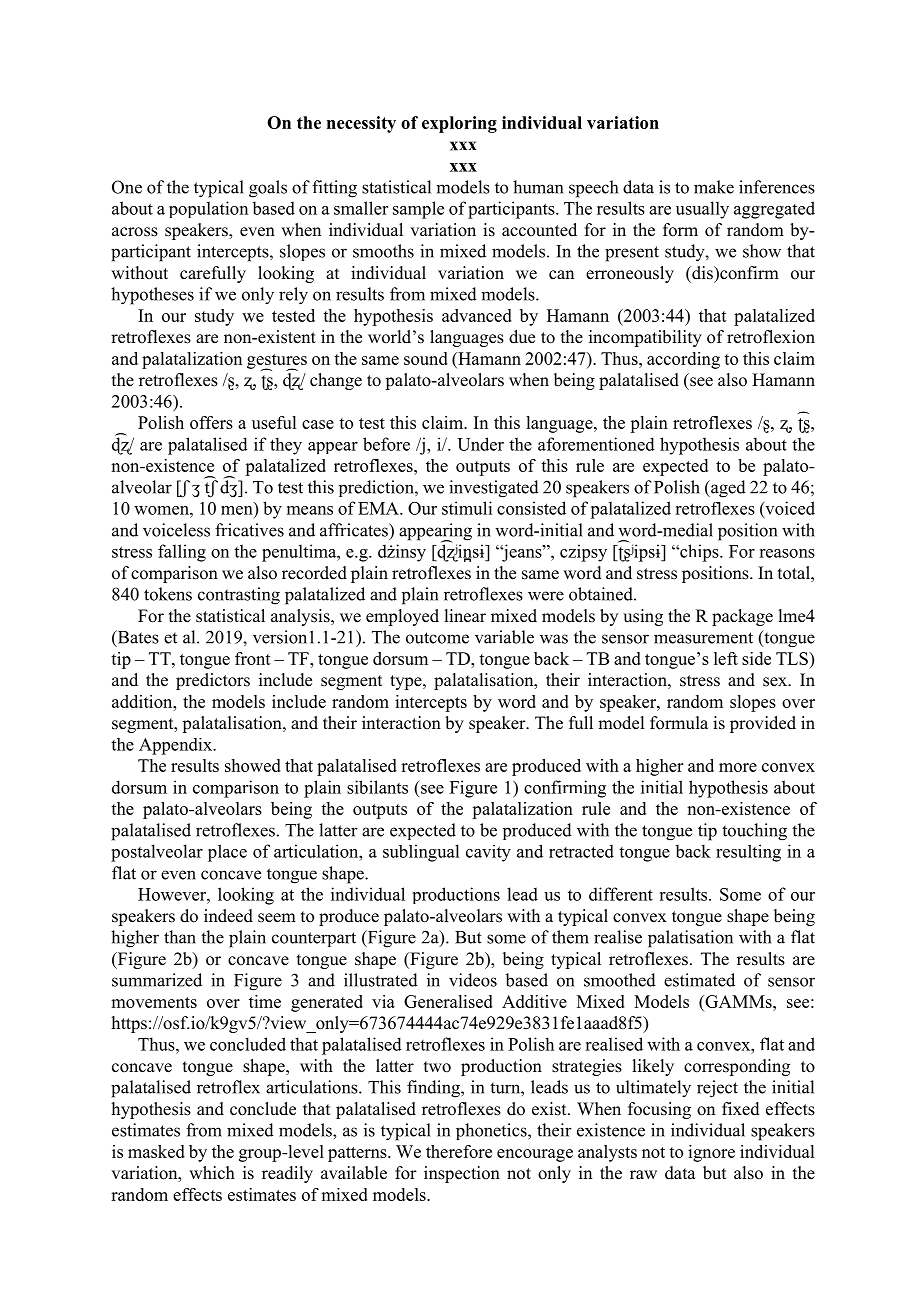  I want to click on according, so click(683, 360).
